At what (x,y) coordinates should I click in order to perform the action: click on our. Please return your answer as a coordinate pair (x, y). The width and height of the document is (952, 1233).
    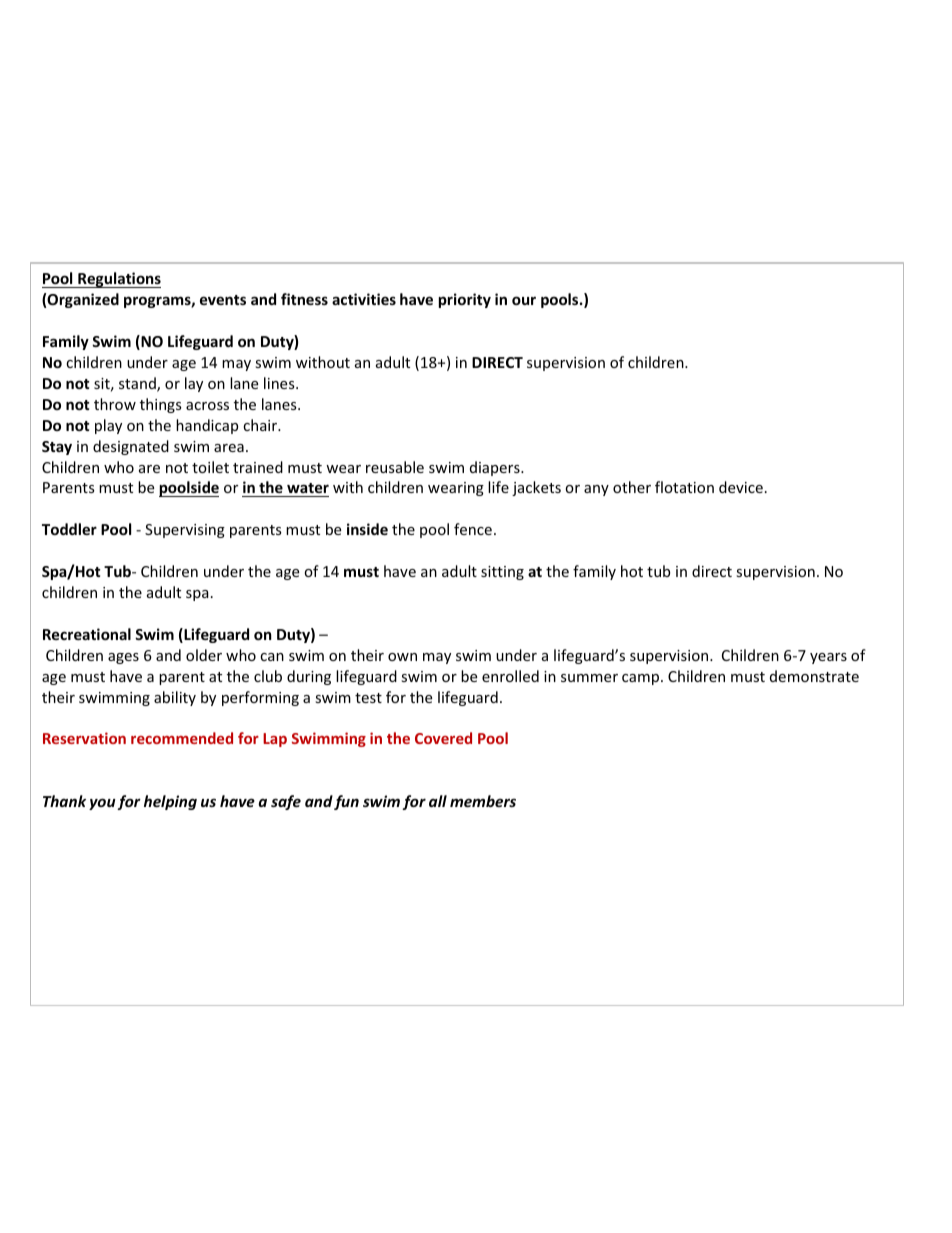
    Looking at the image, I should click on (524, 300).
